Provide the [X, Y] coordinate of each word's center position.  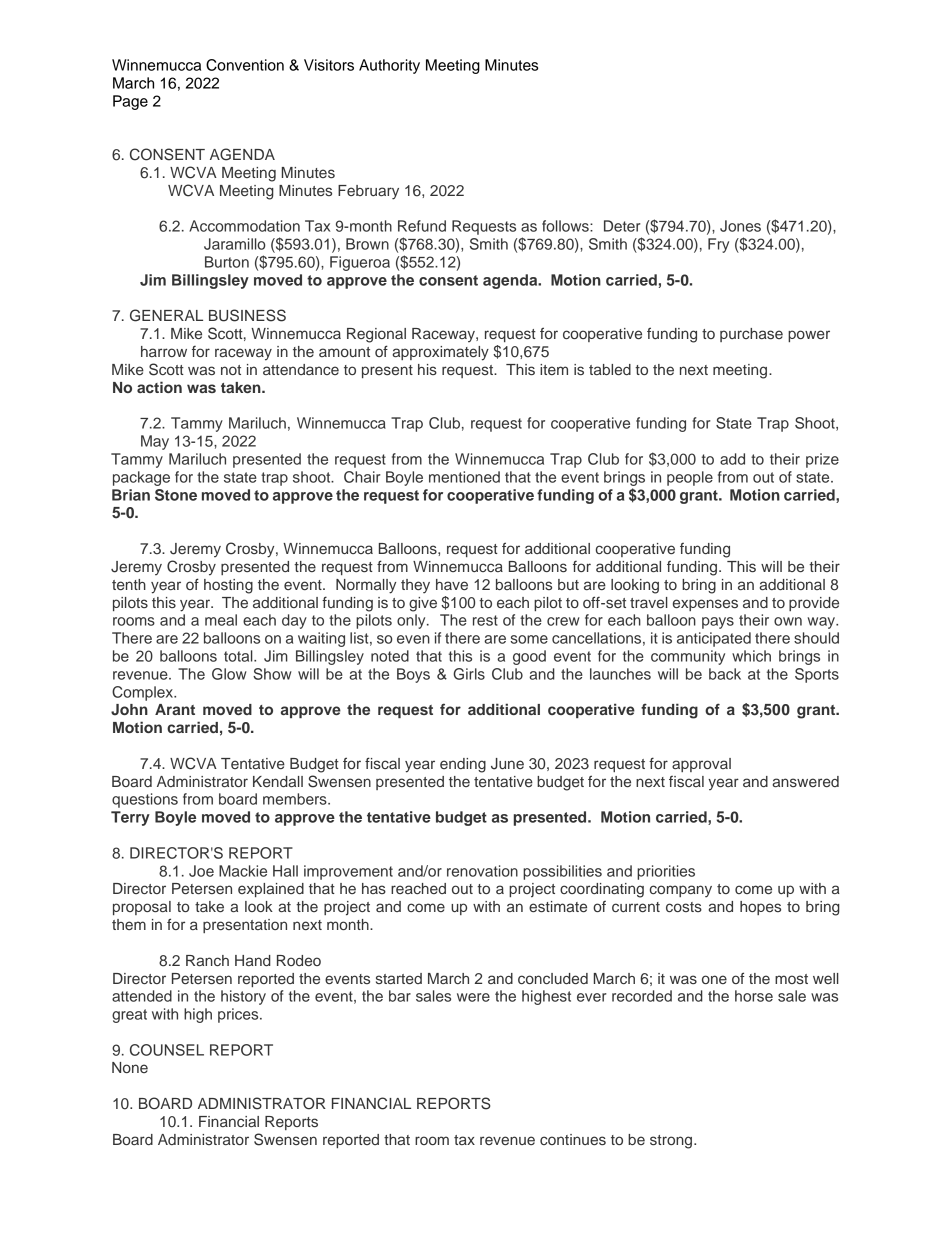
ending [463, 765]
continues [573, 1139]
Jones [740, 226]
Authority [389, 66]
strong [671, 1142]
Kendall [278, 781]
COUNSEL [167, 1050]
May [155, 442]
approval [701, 765]
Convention [245, 65]
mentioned [464, 477]
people [690, 478]
